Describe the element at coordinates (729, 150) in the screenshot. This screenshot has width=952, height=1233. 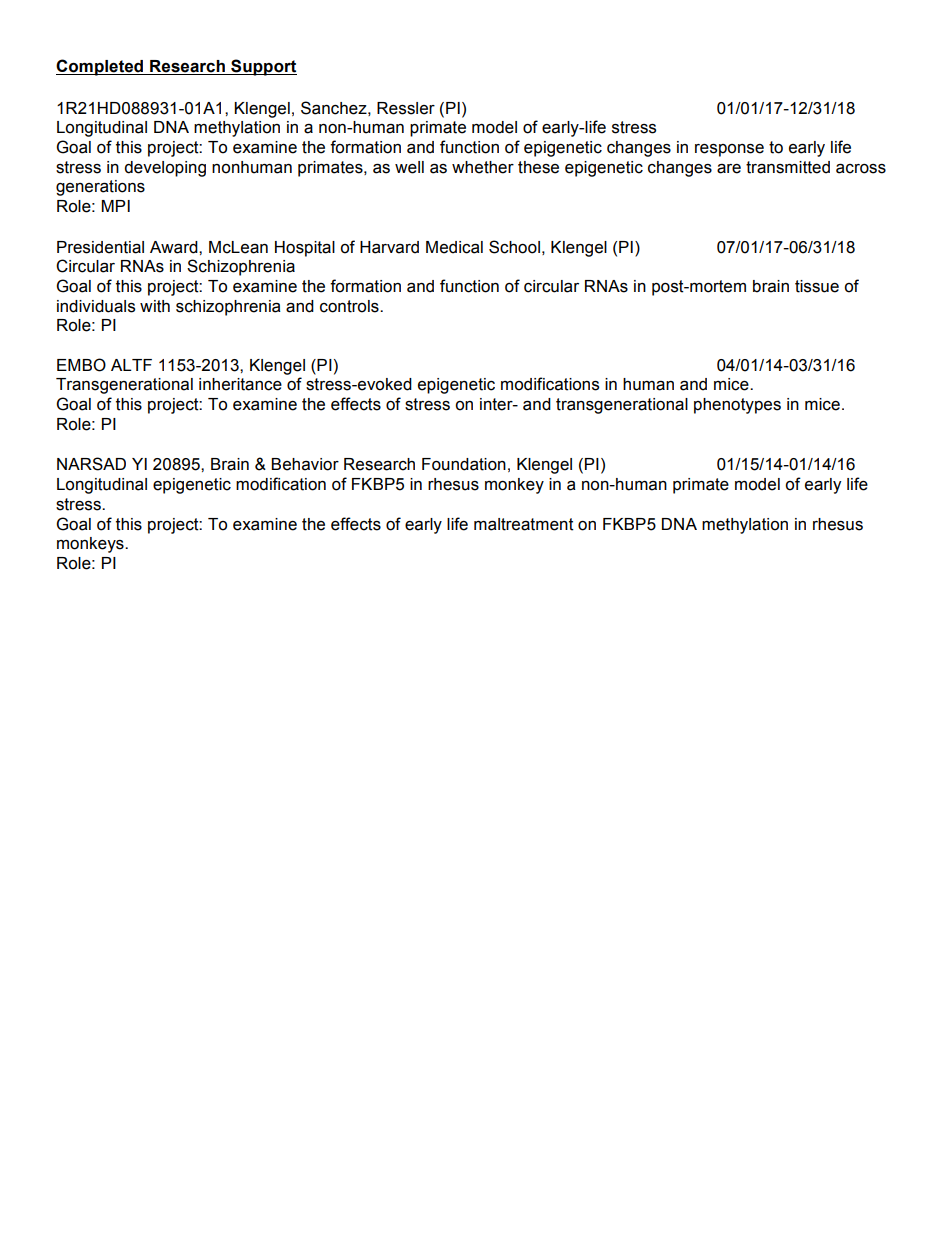
I see `response` at that location.
